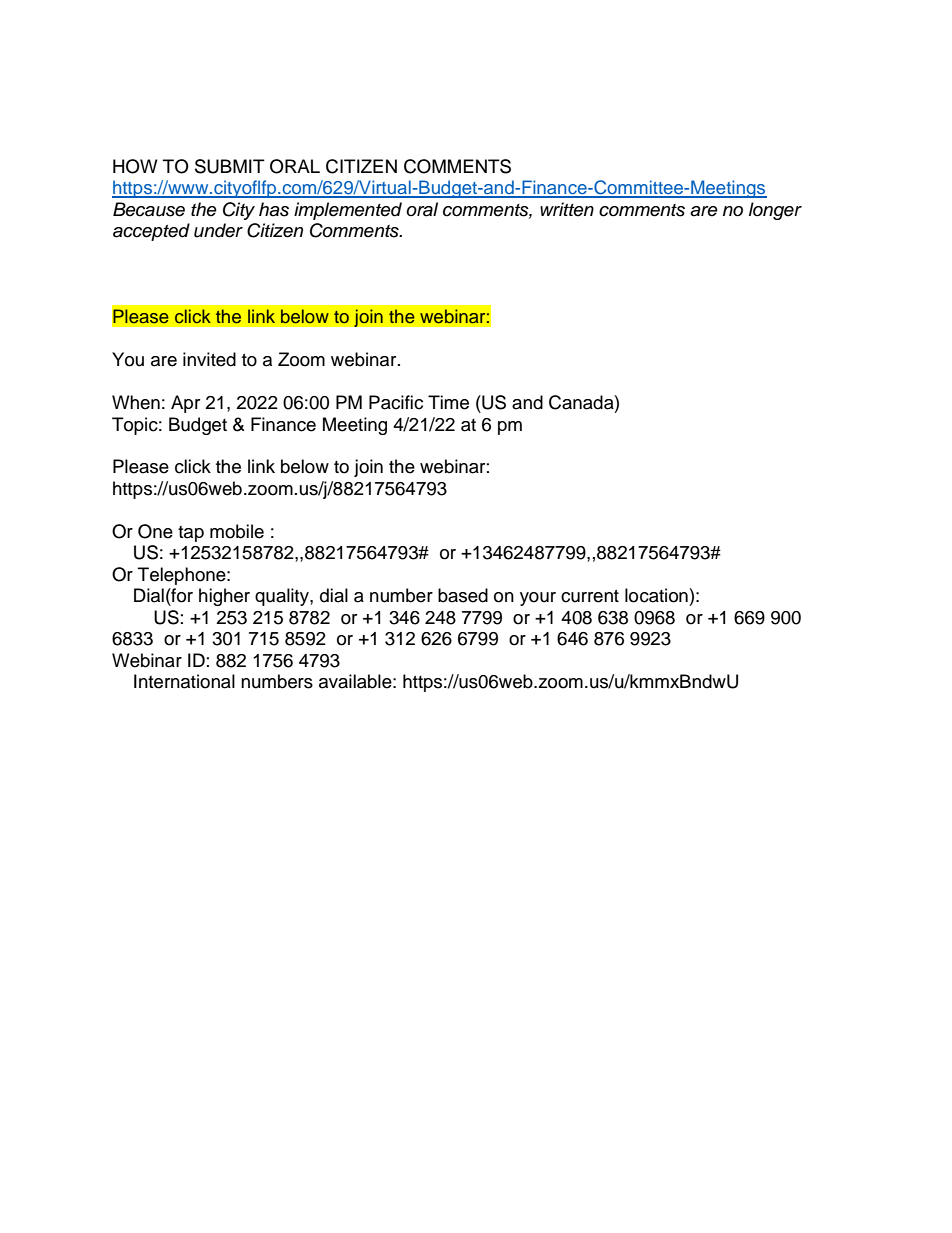 Image resolution: width=952 pixels, height=1233 pixels. I want to click on implemented, so click(348, 211).
